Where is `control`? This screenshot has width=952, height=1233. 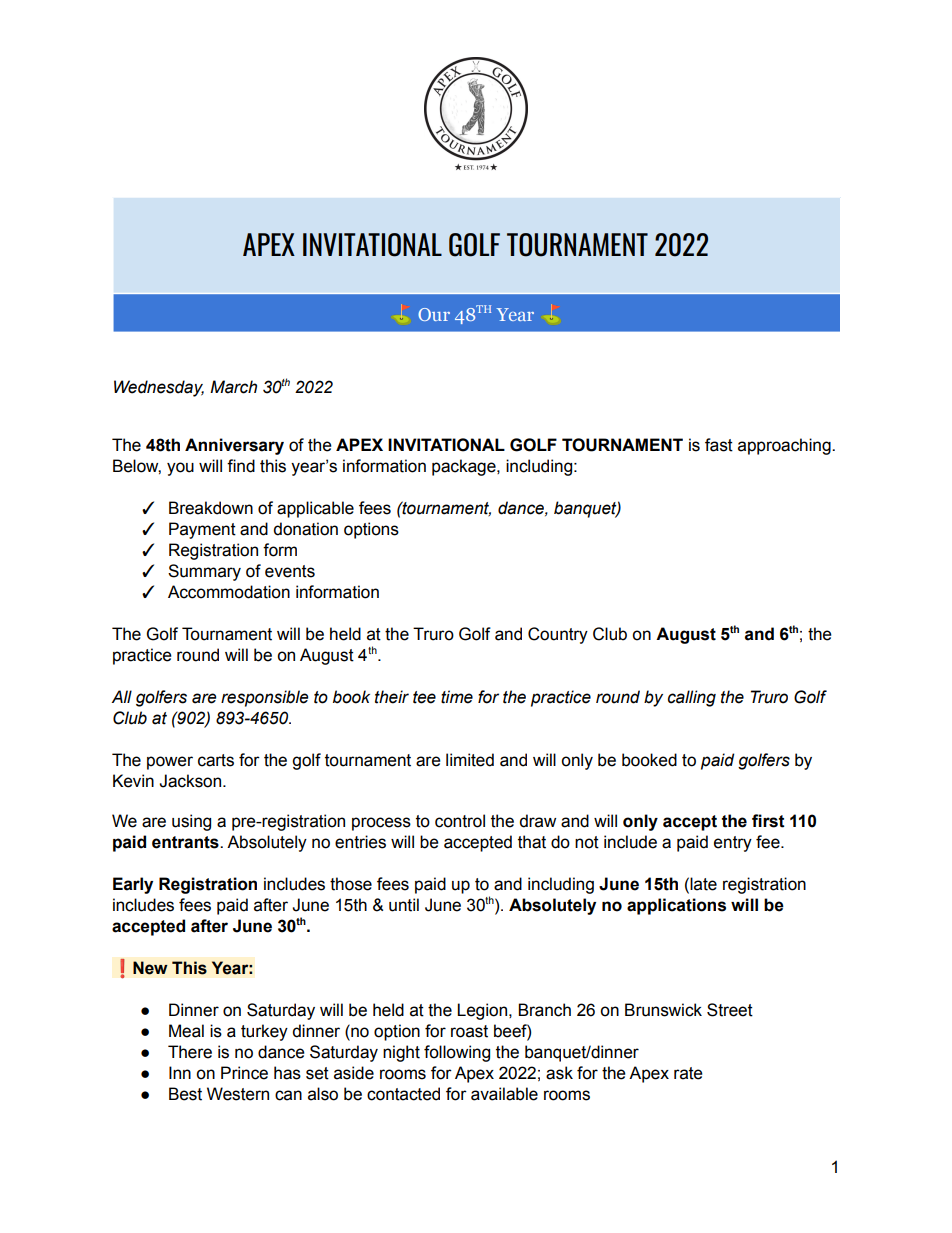
control is located at coordinates (460, 821).
